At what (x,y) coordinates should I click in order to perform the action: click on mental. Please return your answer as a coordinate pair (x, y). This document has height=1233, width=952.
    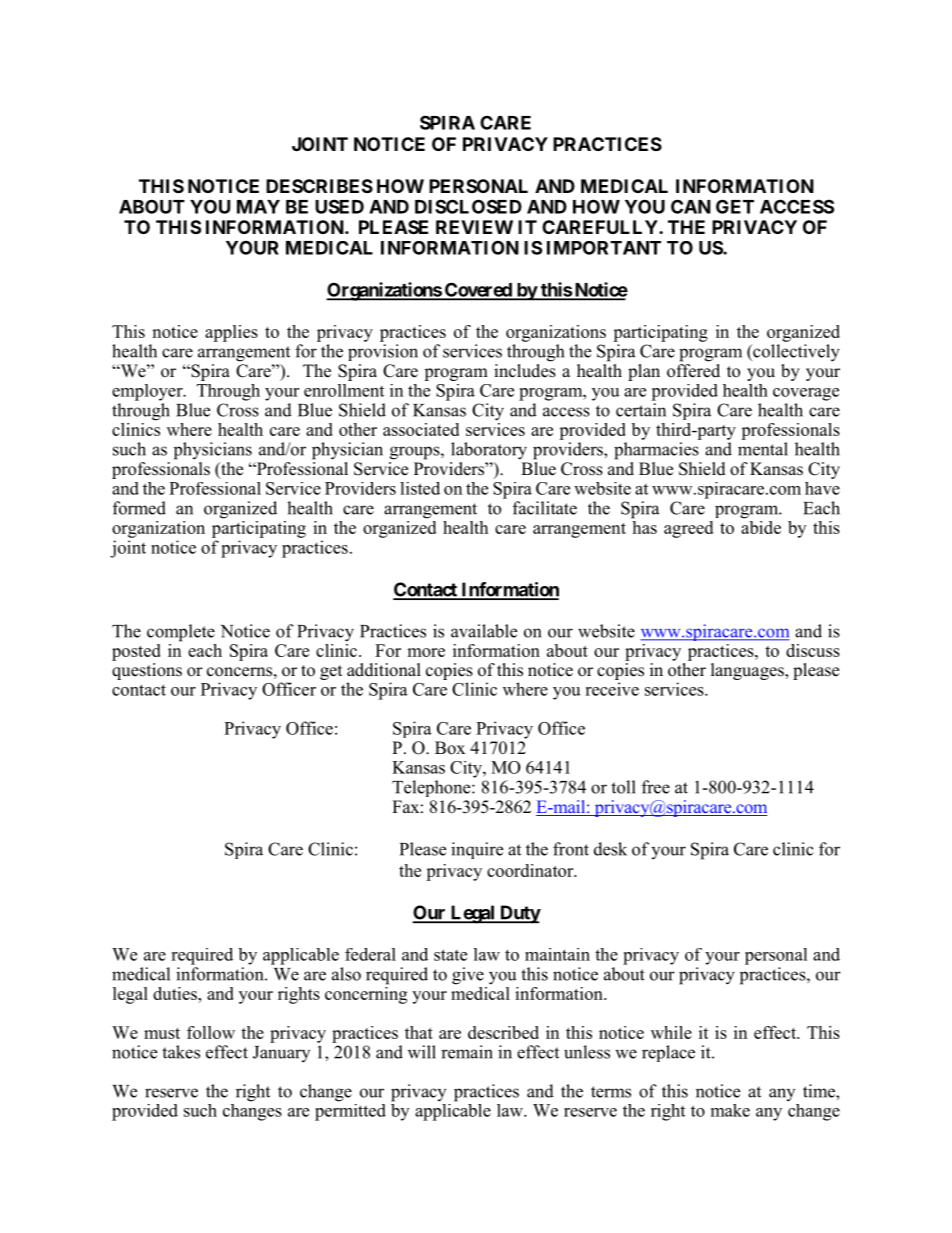
    Looking at the image, I should click on (763, 449).
